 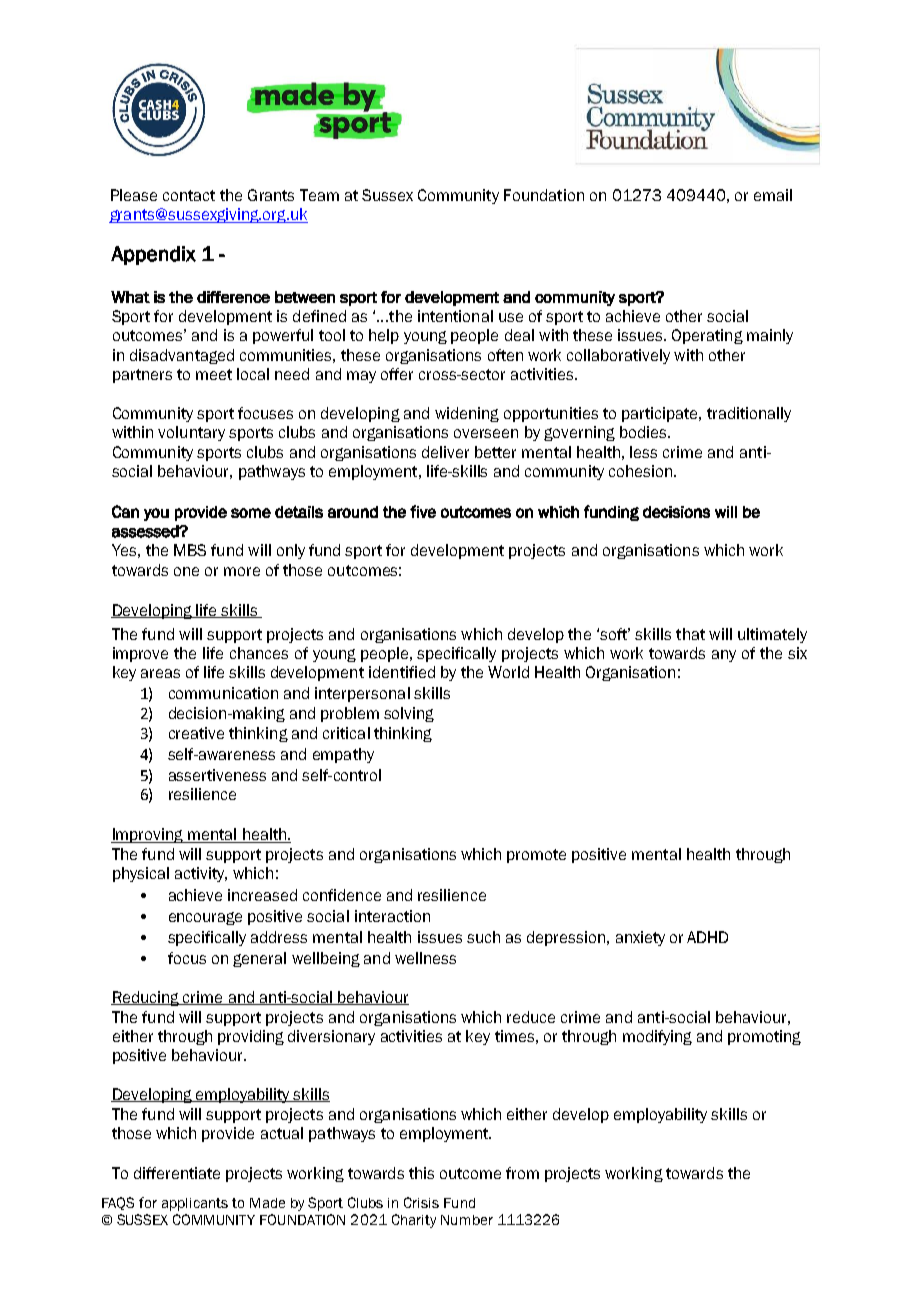 What do you see at coordinates (421, 1202) in the document?
I see `Crisis` at bounding box center [421, 1202].
